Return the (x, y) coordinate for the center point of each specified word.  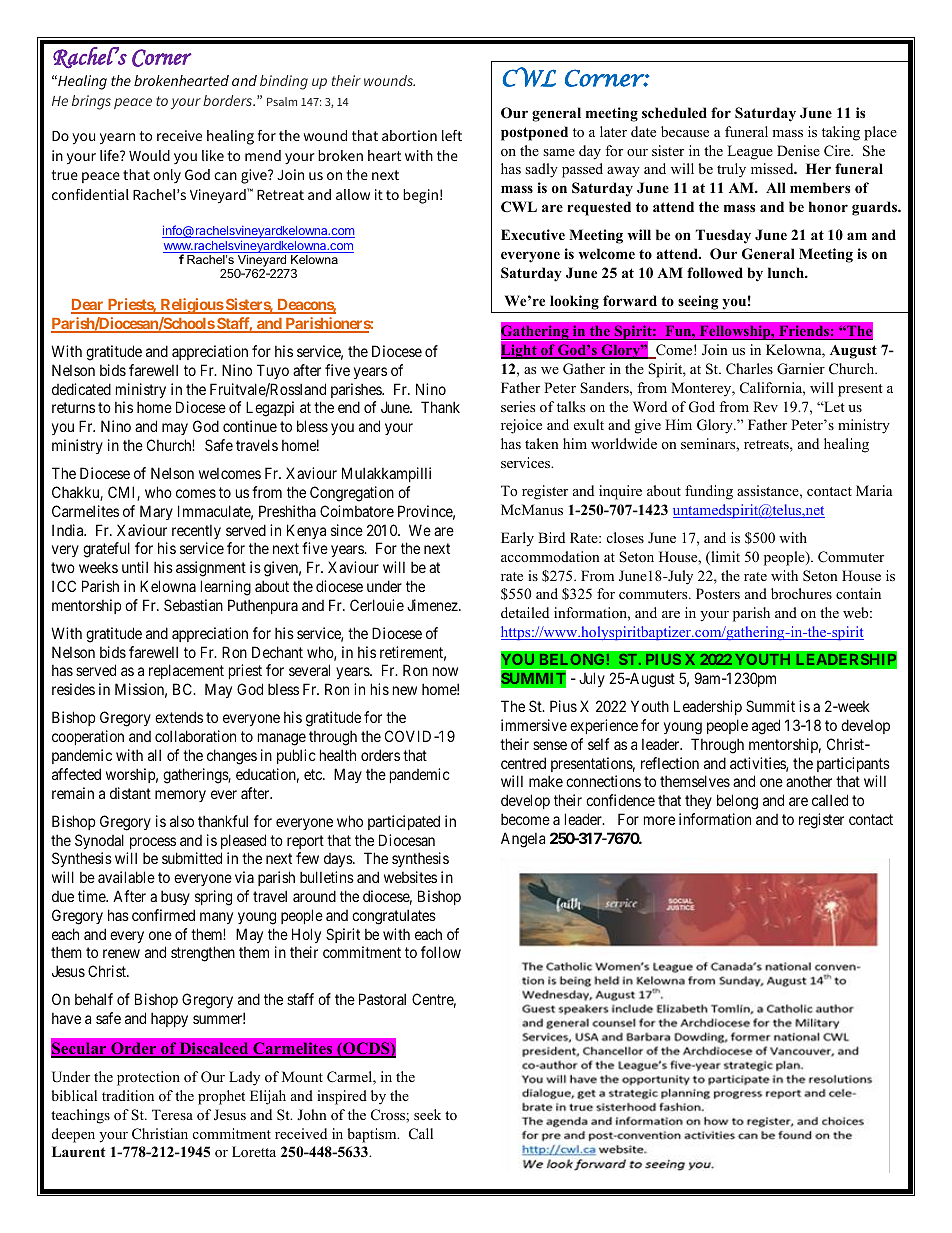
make (546, 781)
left (452, 135)
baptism (373, 1135)
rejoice (521, 426)
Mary (156, 512)
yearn (117, 138)
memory (180, 796)
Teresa (172, 1114)
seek (427, 1114)
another (809, 781)
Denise (798, 150)
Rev (765, 406)
